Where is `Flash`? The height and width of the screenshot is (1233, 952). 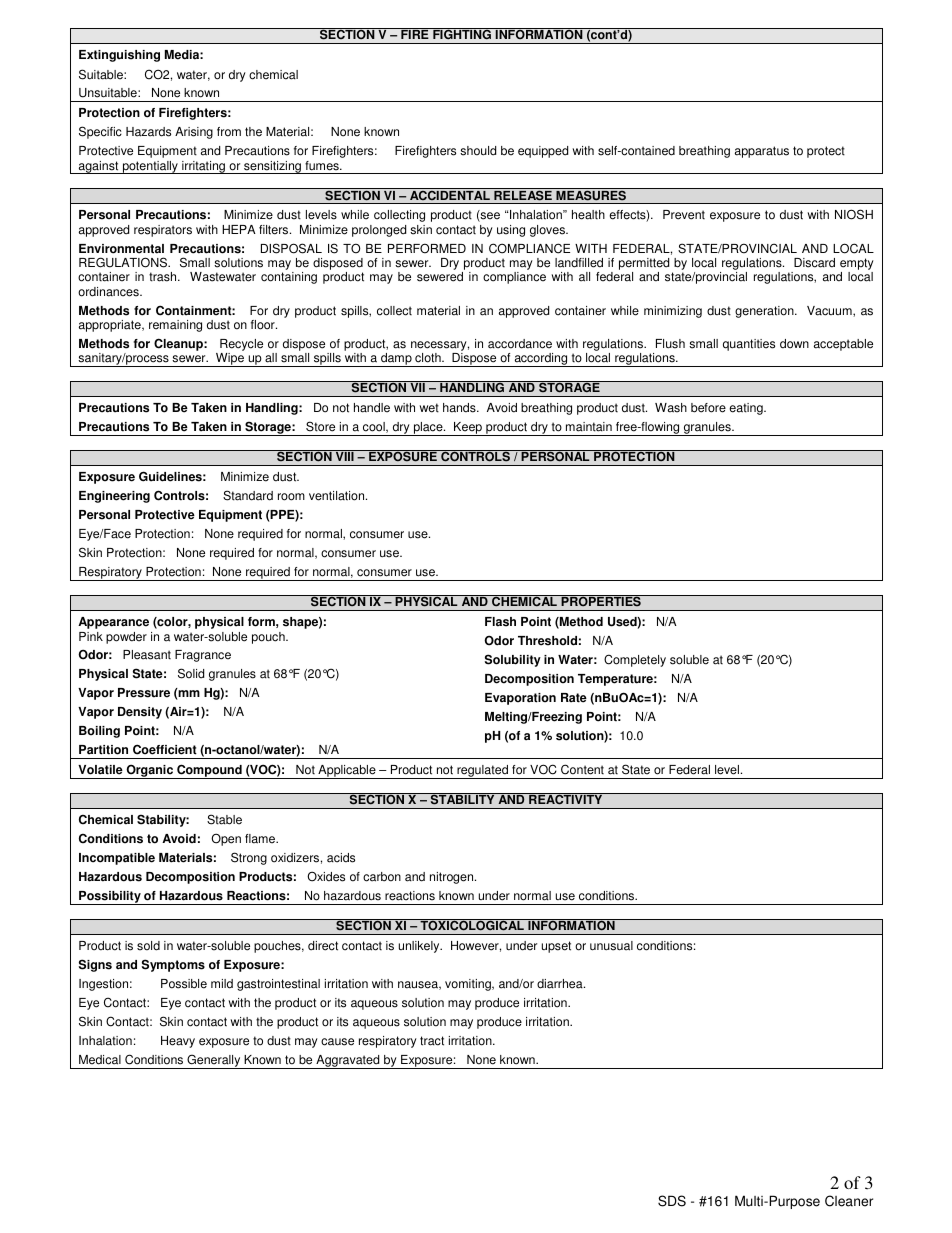
Flash is located at coordinates (500, 622).
